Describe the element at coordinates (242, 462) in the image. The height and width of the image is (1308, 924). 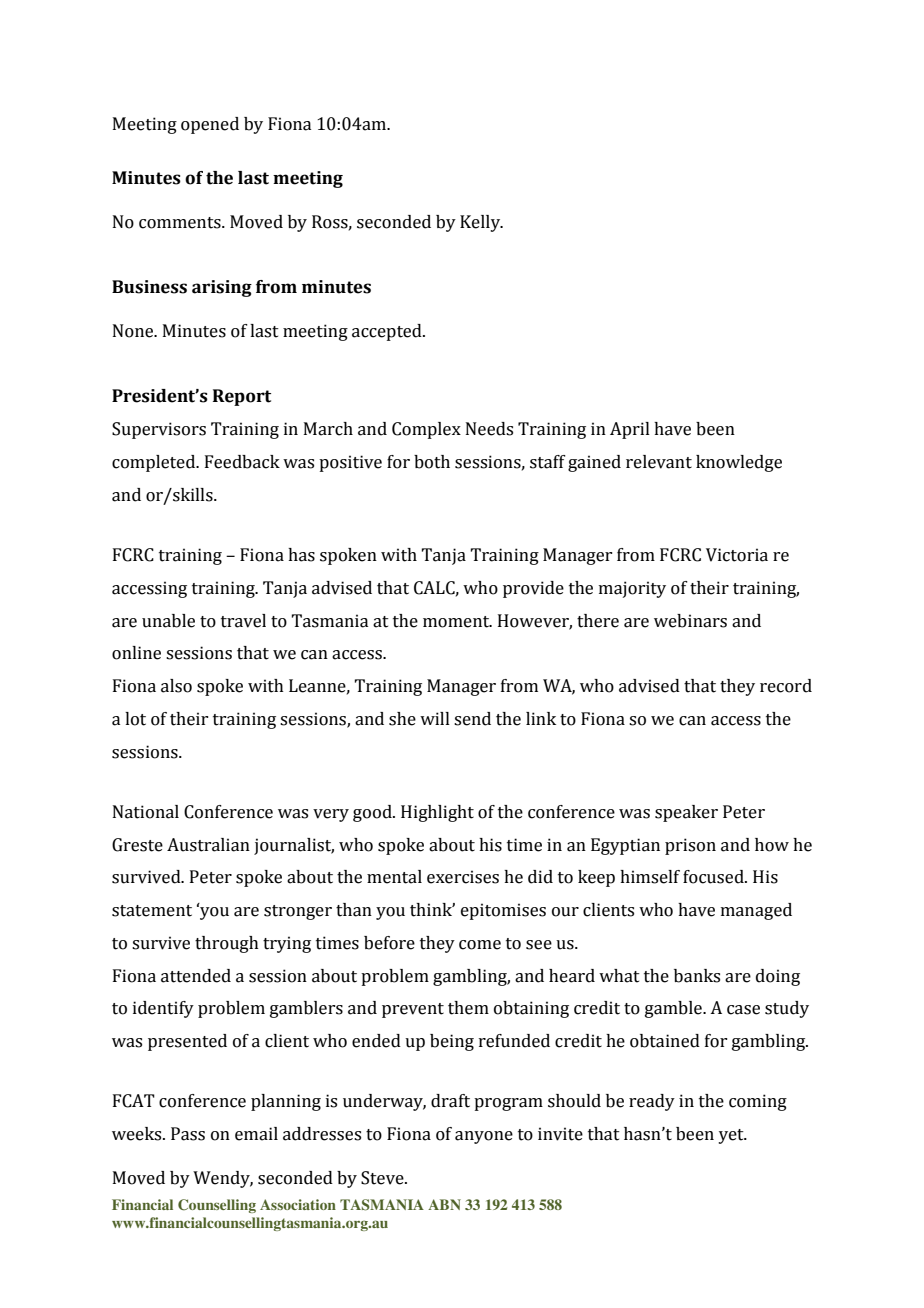
I see `Feedback` at that location.
